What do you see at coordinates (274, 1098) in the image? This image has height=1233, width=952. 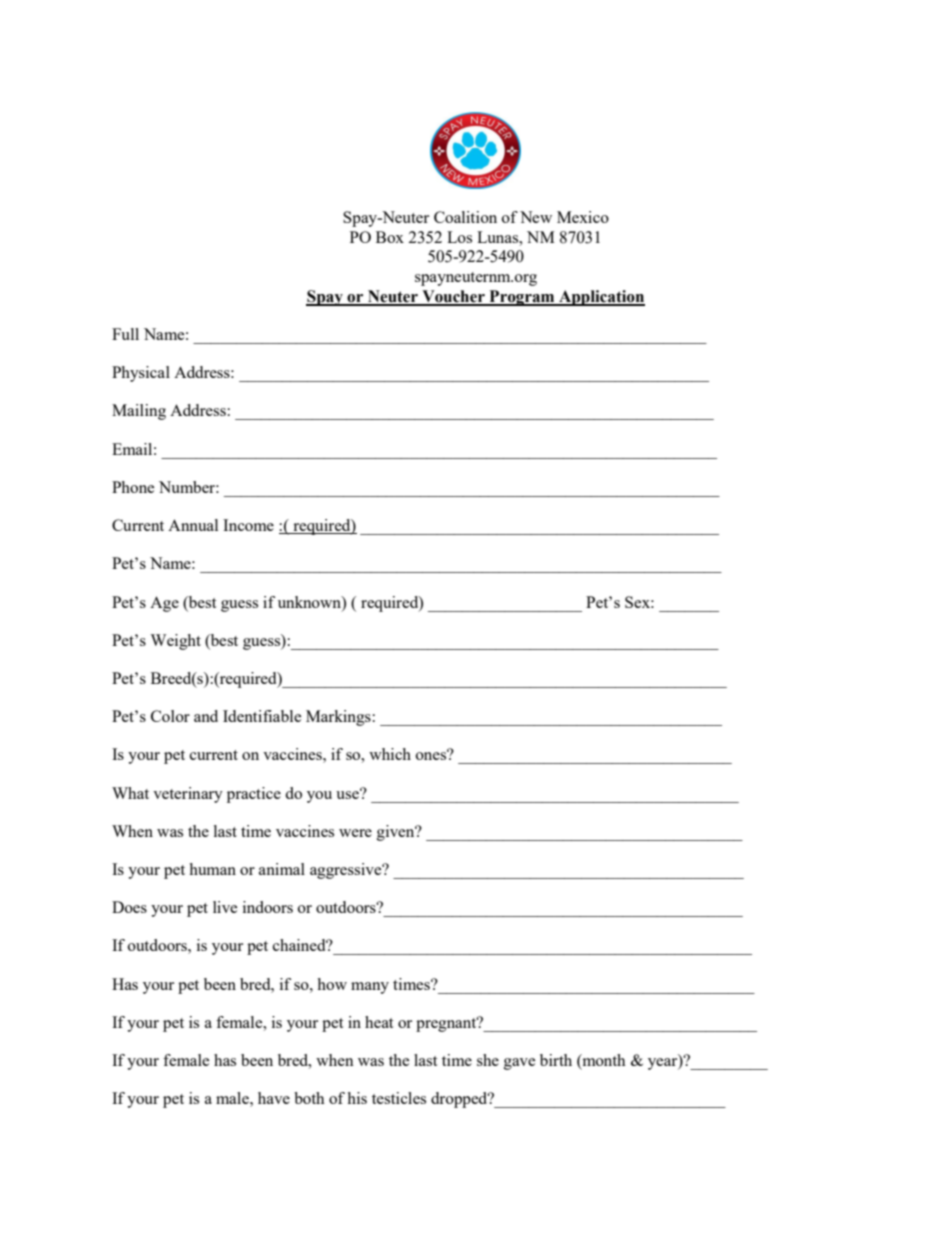 I see `have` at bounding box center [274, 1098].
